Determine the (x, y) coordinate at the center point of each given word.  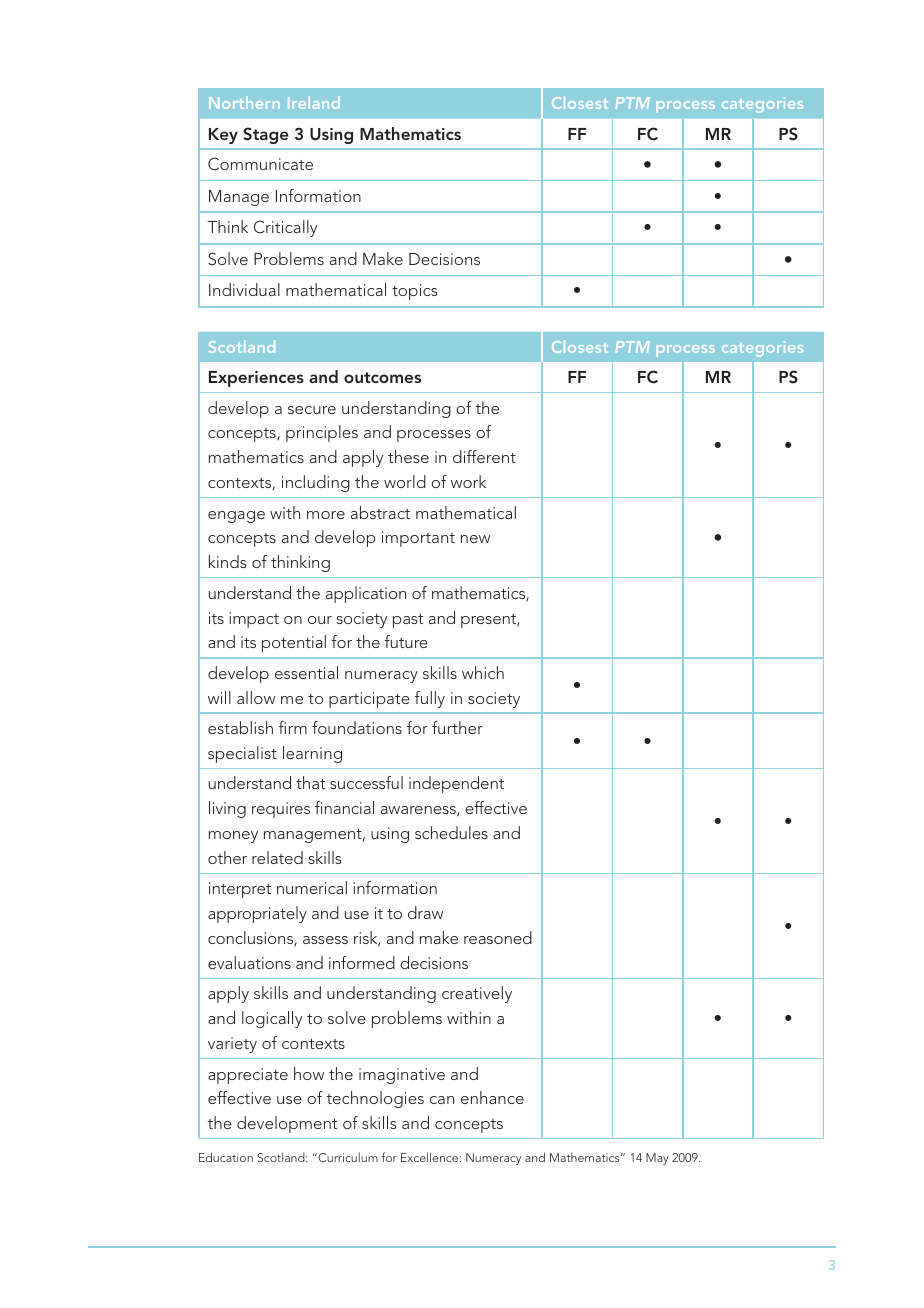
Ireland (314, 102)
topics (414, 292)
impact (254, 620)
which (483, 672)
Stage (266, 135)
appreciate (248, 1076)
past (408, 621)
